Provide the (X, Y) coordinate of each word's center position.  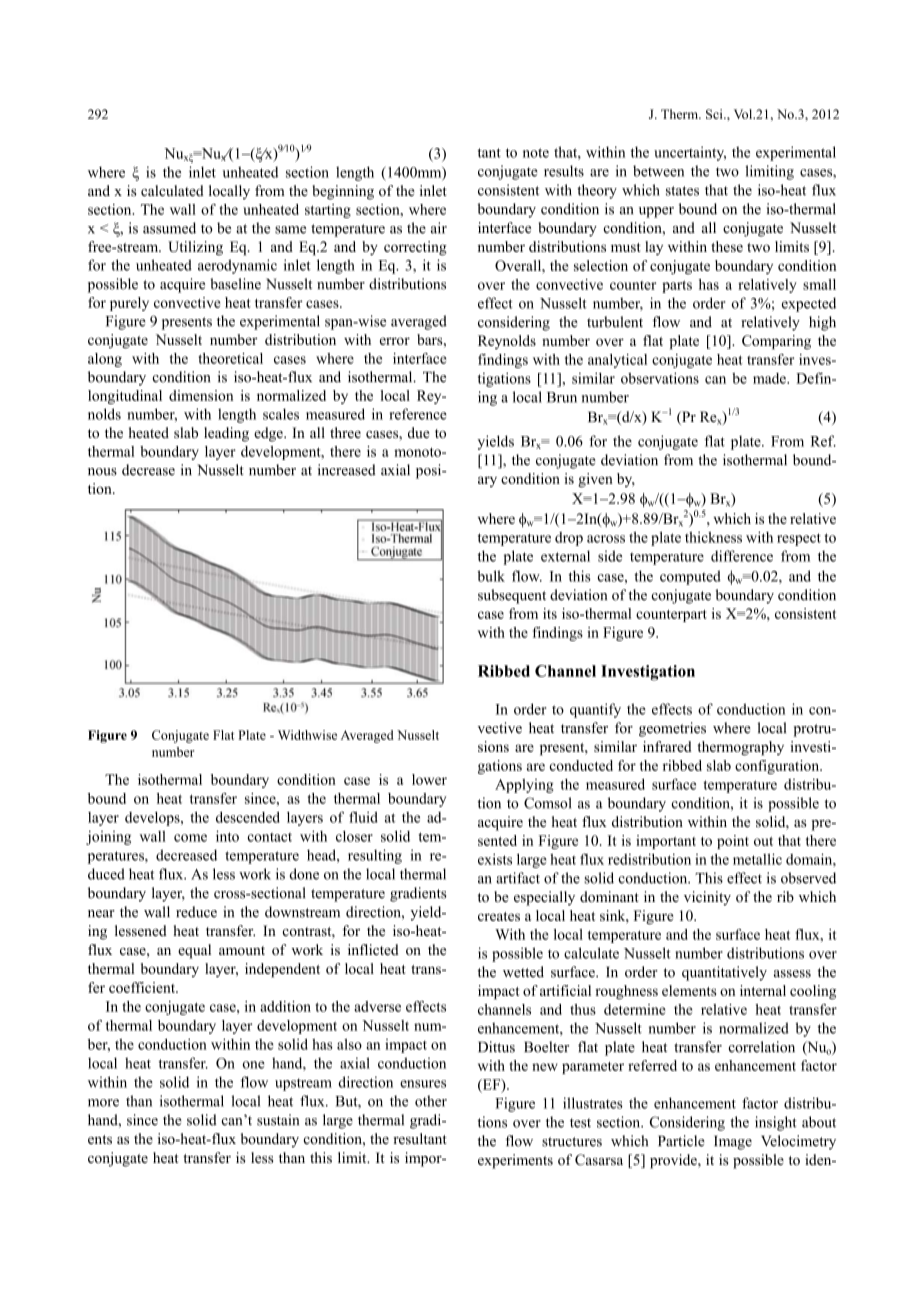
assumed (169, 228)
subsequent (512, 596)
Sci (715, 114)
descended (248, 817)
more (103, 1103)
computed (690, 577)
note (536, 153)
